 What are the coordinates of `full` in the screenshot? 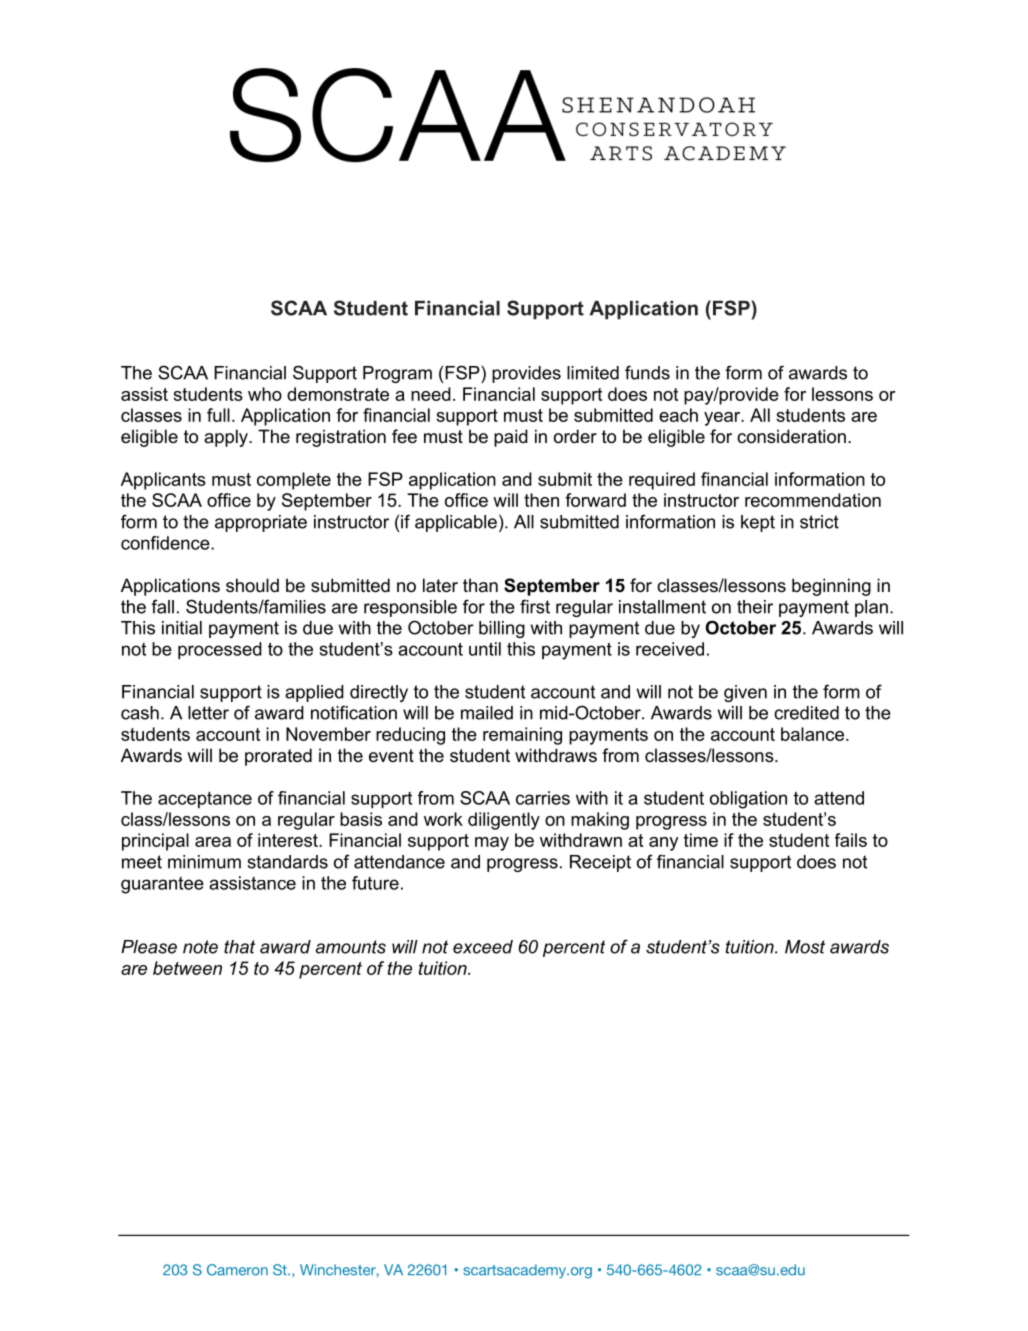 It's located at (218, 415).
